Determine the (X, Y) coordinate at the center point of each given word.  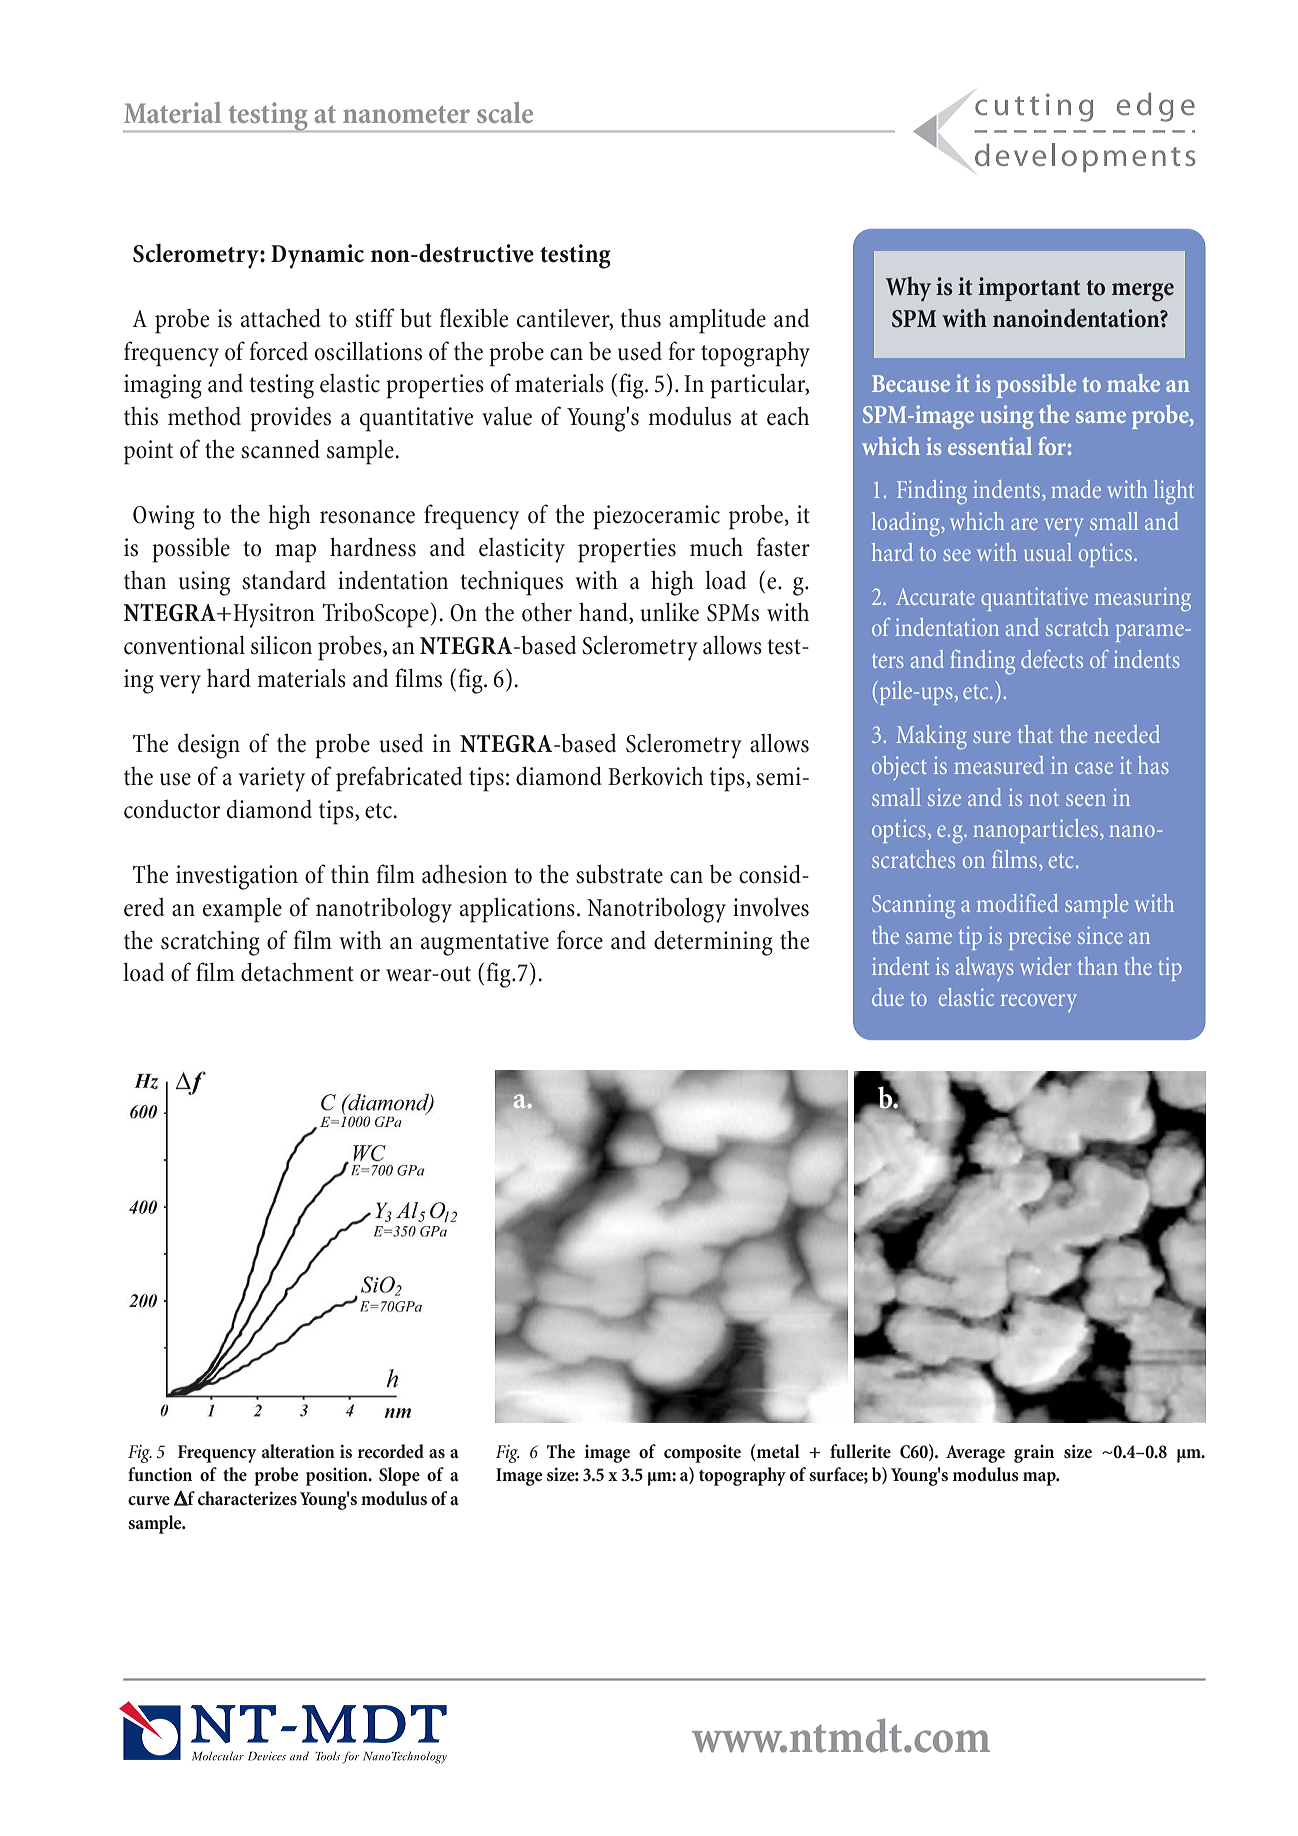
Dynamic (317, 256)
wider (1045, 966)
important (1029, 289)
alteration (298, 1451)
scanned (280, 449)
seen (1086, 800)
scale (505, 112)
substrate (619, 874)
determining (713, 943)
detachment (297, 972)
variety (271, 779)
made (1076, 489)
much (716, 547)
